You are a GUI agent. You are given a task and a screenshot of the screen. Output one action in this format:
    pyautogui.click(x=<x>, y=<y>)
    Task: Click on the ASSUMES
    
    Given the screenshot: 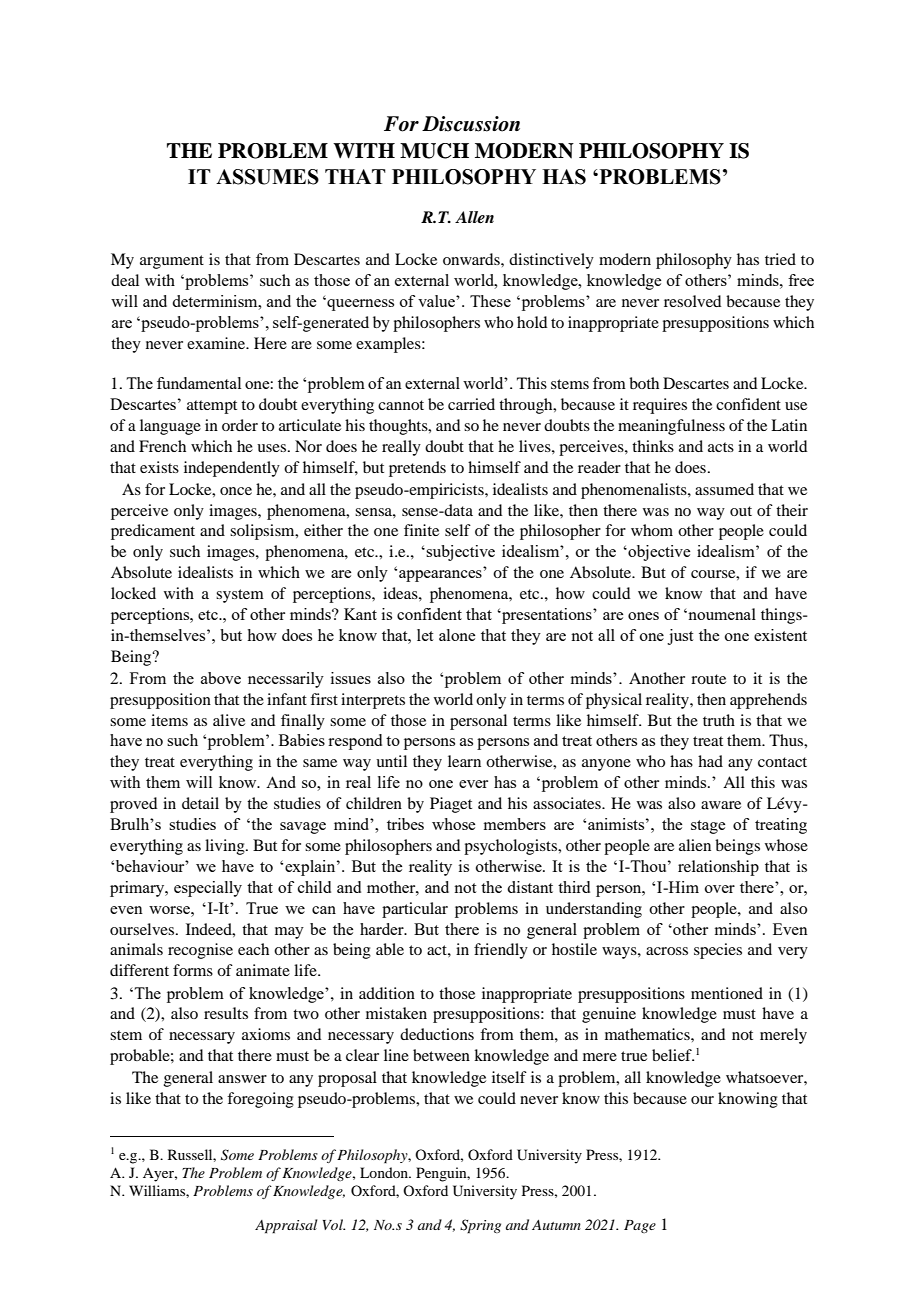 What is the action you would take?
    pyautogui.click(x=267, y=177)
